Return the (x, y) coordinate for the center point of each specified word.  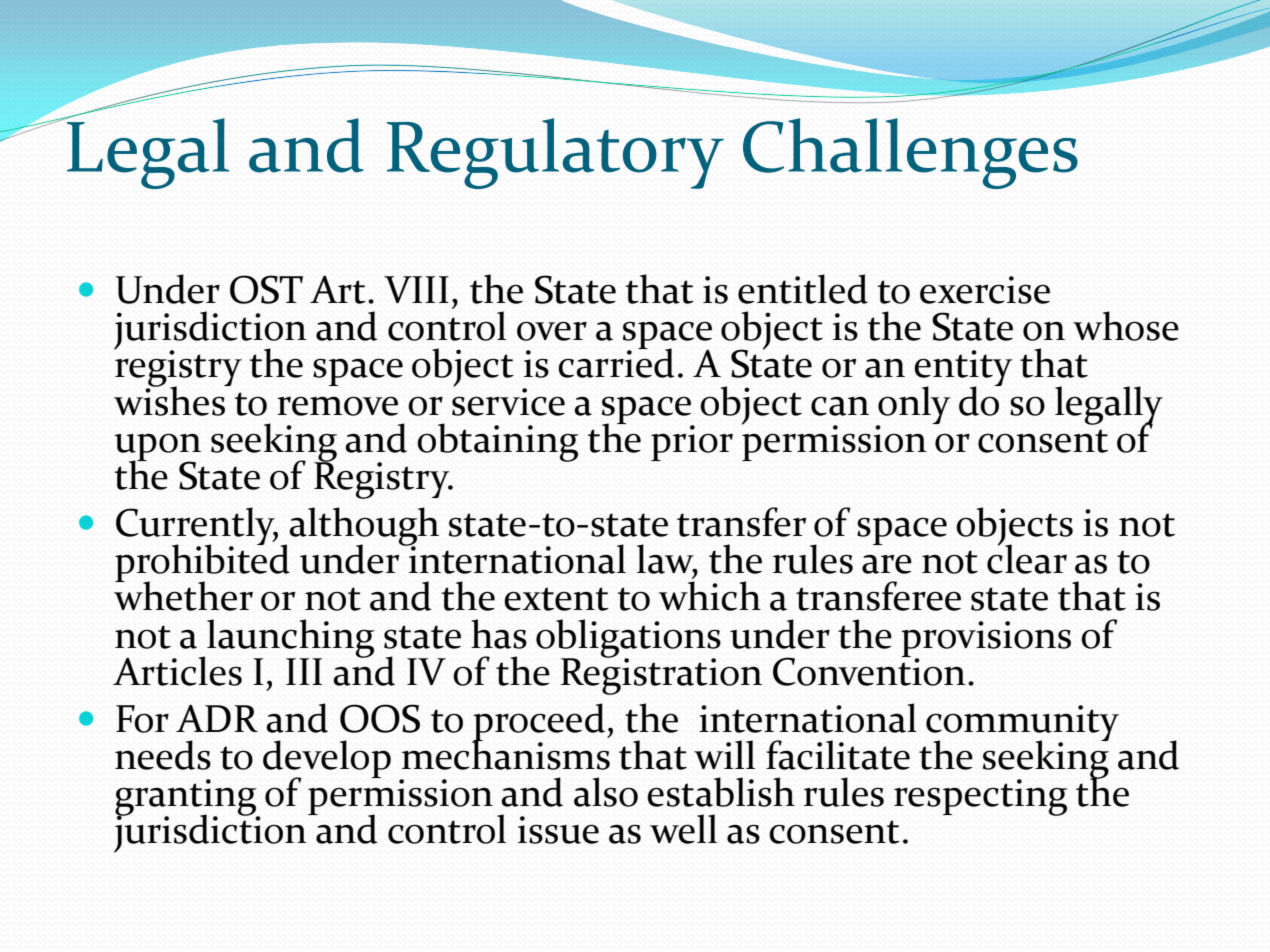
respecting (981, 797)
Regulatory (555, 153)
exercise (985, 290)
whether (183, 595)
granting (187, 798)
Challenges (910, 153)
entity (963, 369)
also (606, 792)
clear (1027, 558)
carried (616, 362)
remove (337, 406)
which (709, 596)
